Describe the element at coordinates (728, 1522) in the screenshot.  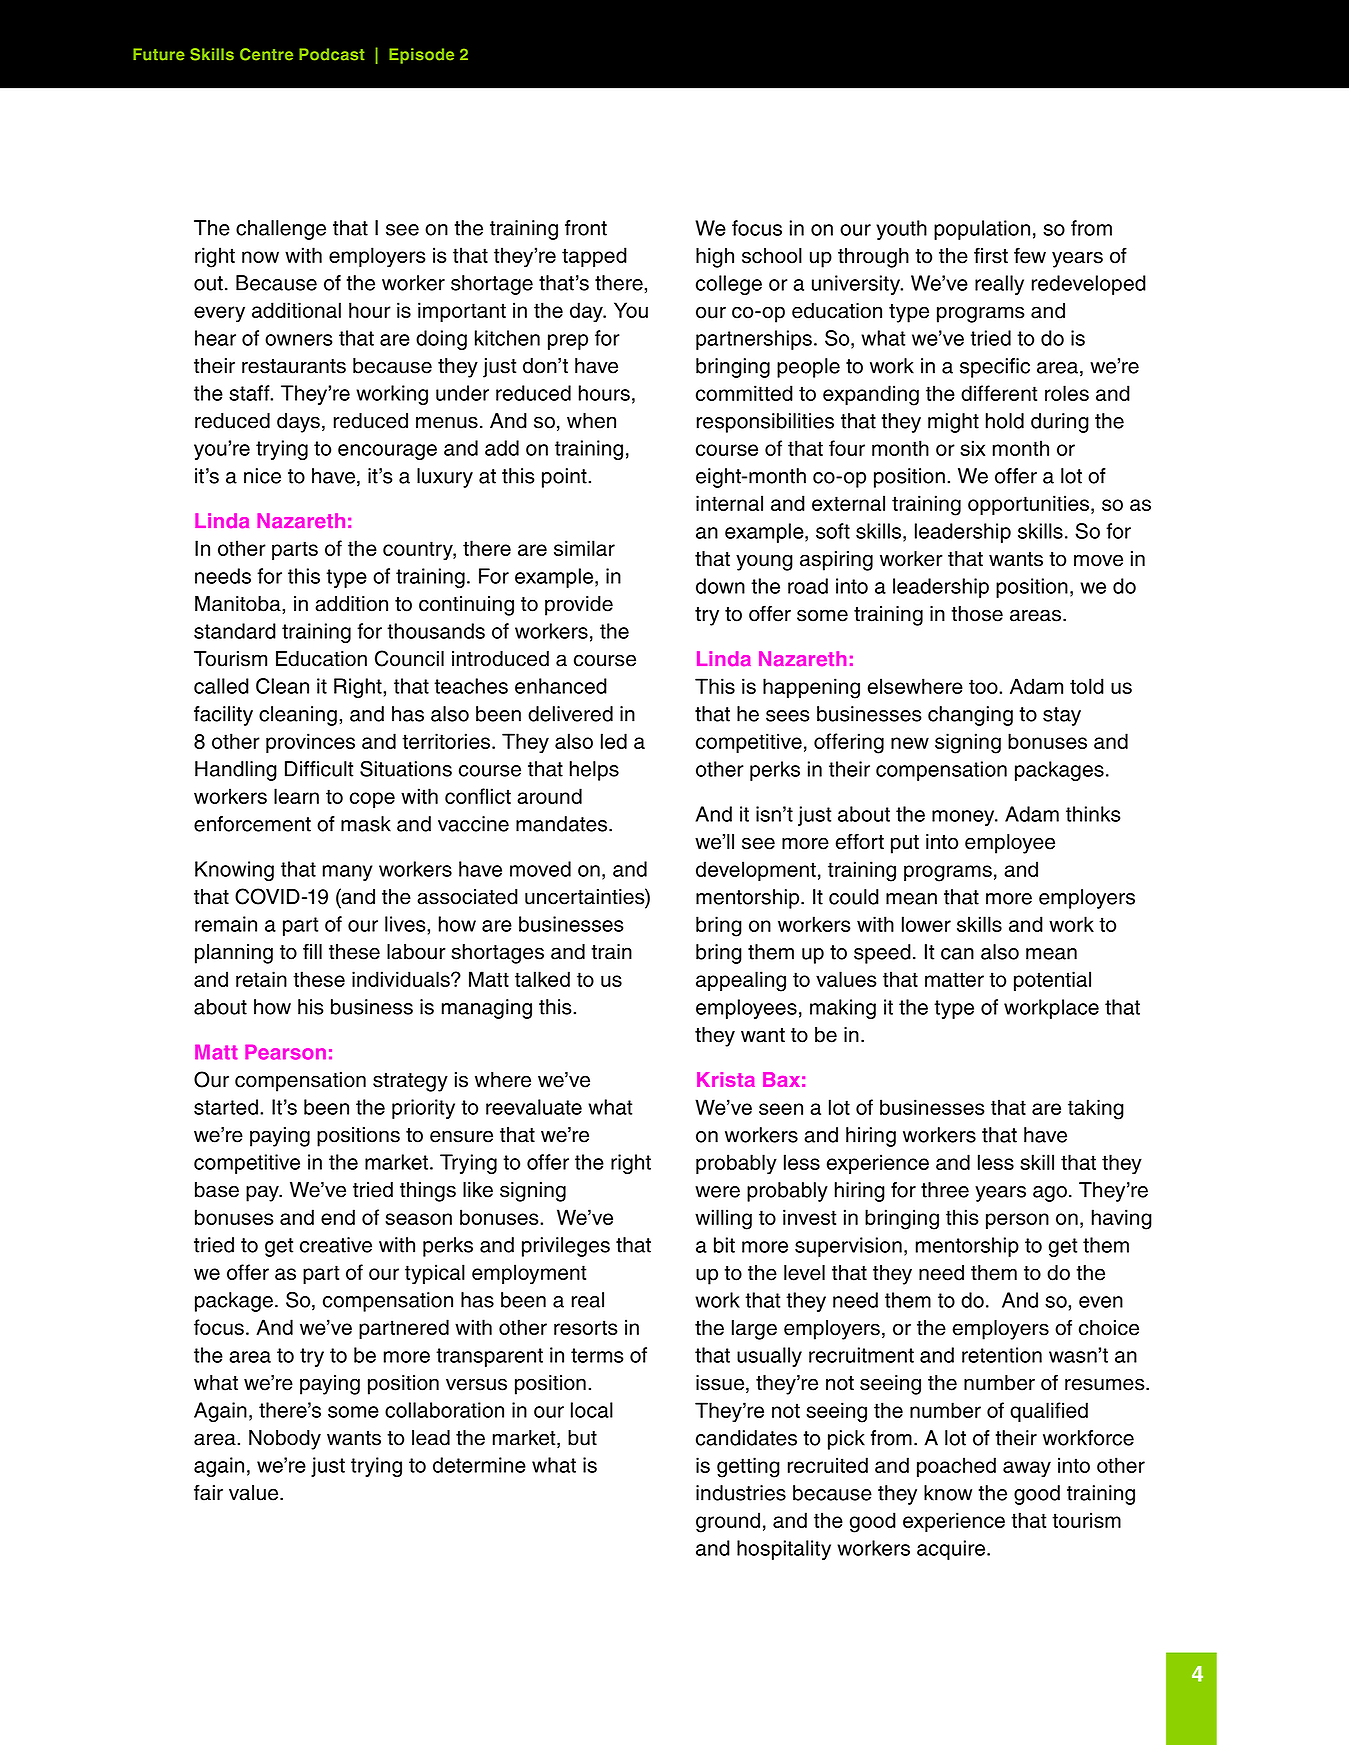
I see `ground` at that location.
